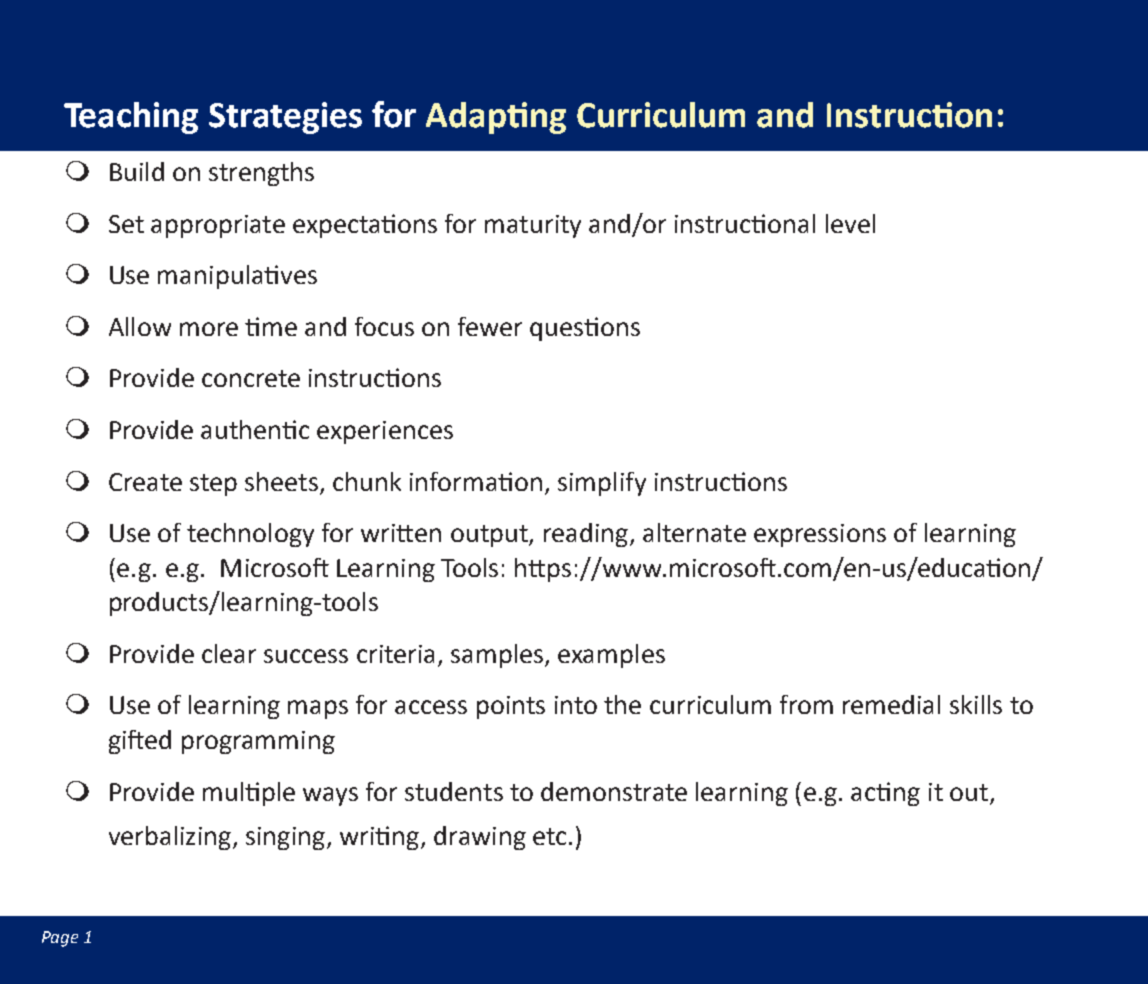 Image resolution: width=1148 pixels, height=984 pixels. Describe the element at coordinates (480, 838) in the screenshot. I see `drawing` at that location.
